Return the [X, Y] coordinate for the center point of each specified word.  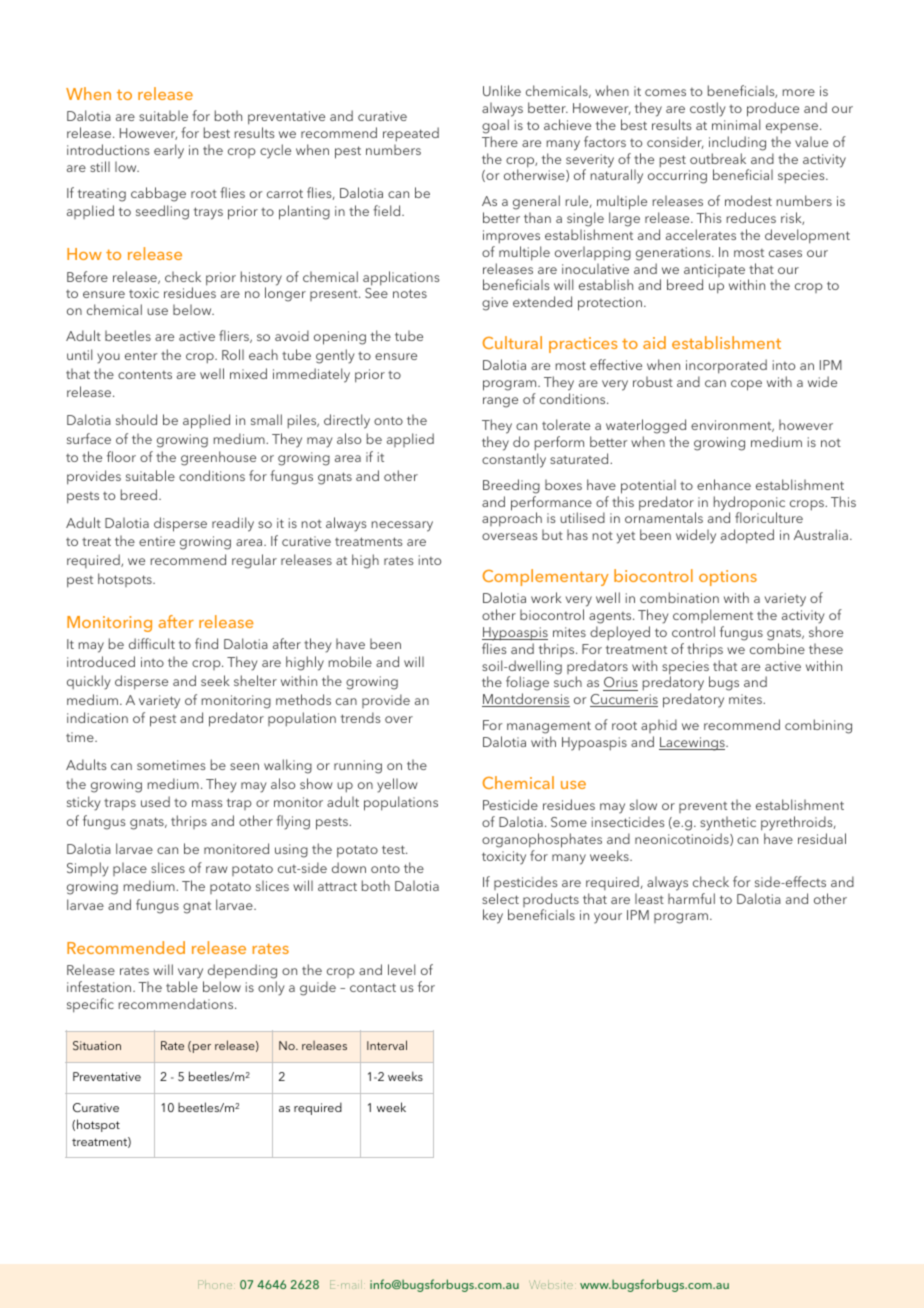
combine [777, 648]
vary [190, 973]
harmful [691, 898]
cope [746, 385]
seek [215, 680]
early [169, 151]
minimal [736, 124]
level [401, 969]
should [136, 419]
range [500, 402]
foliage [527, 685]
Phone [215, 1284]
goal [495, 126]
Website [551, 1284]
